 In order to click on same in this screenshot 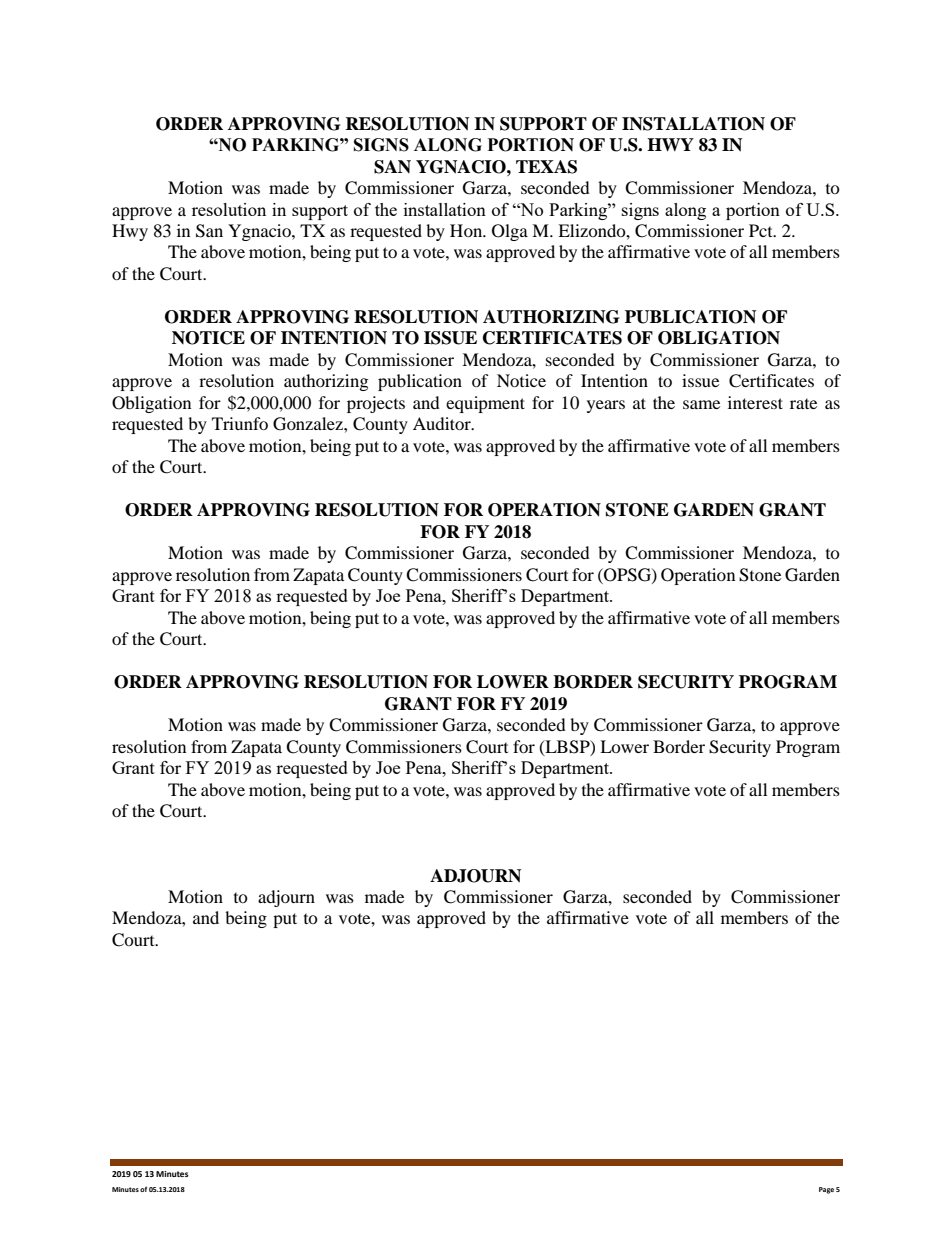, I will do `click(701, 404)`.
